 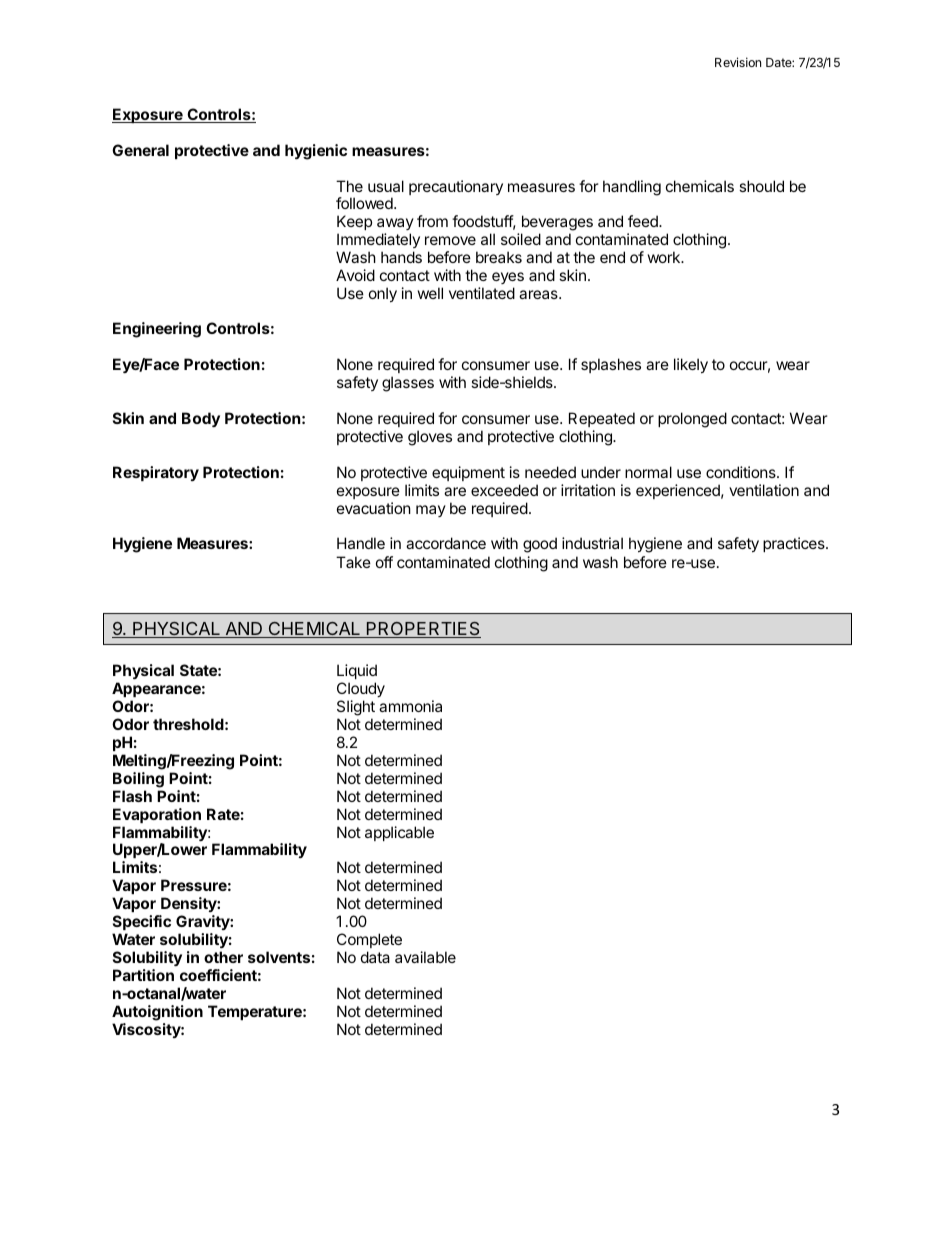 What do you see at coordinates (410, 706) in the screenshot?
I see `ammonia` at bounding box center [410, 706].
